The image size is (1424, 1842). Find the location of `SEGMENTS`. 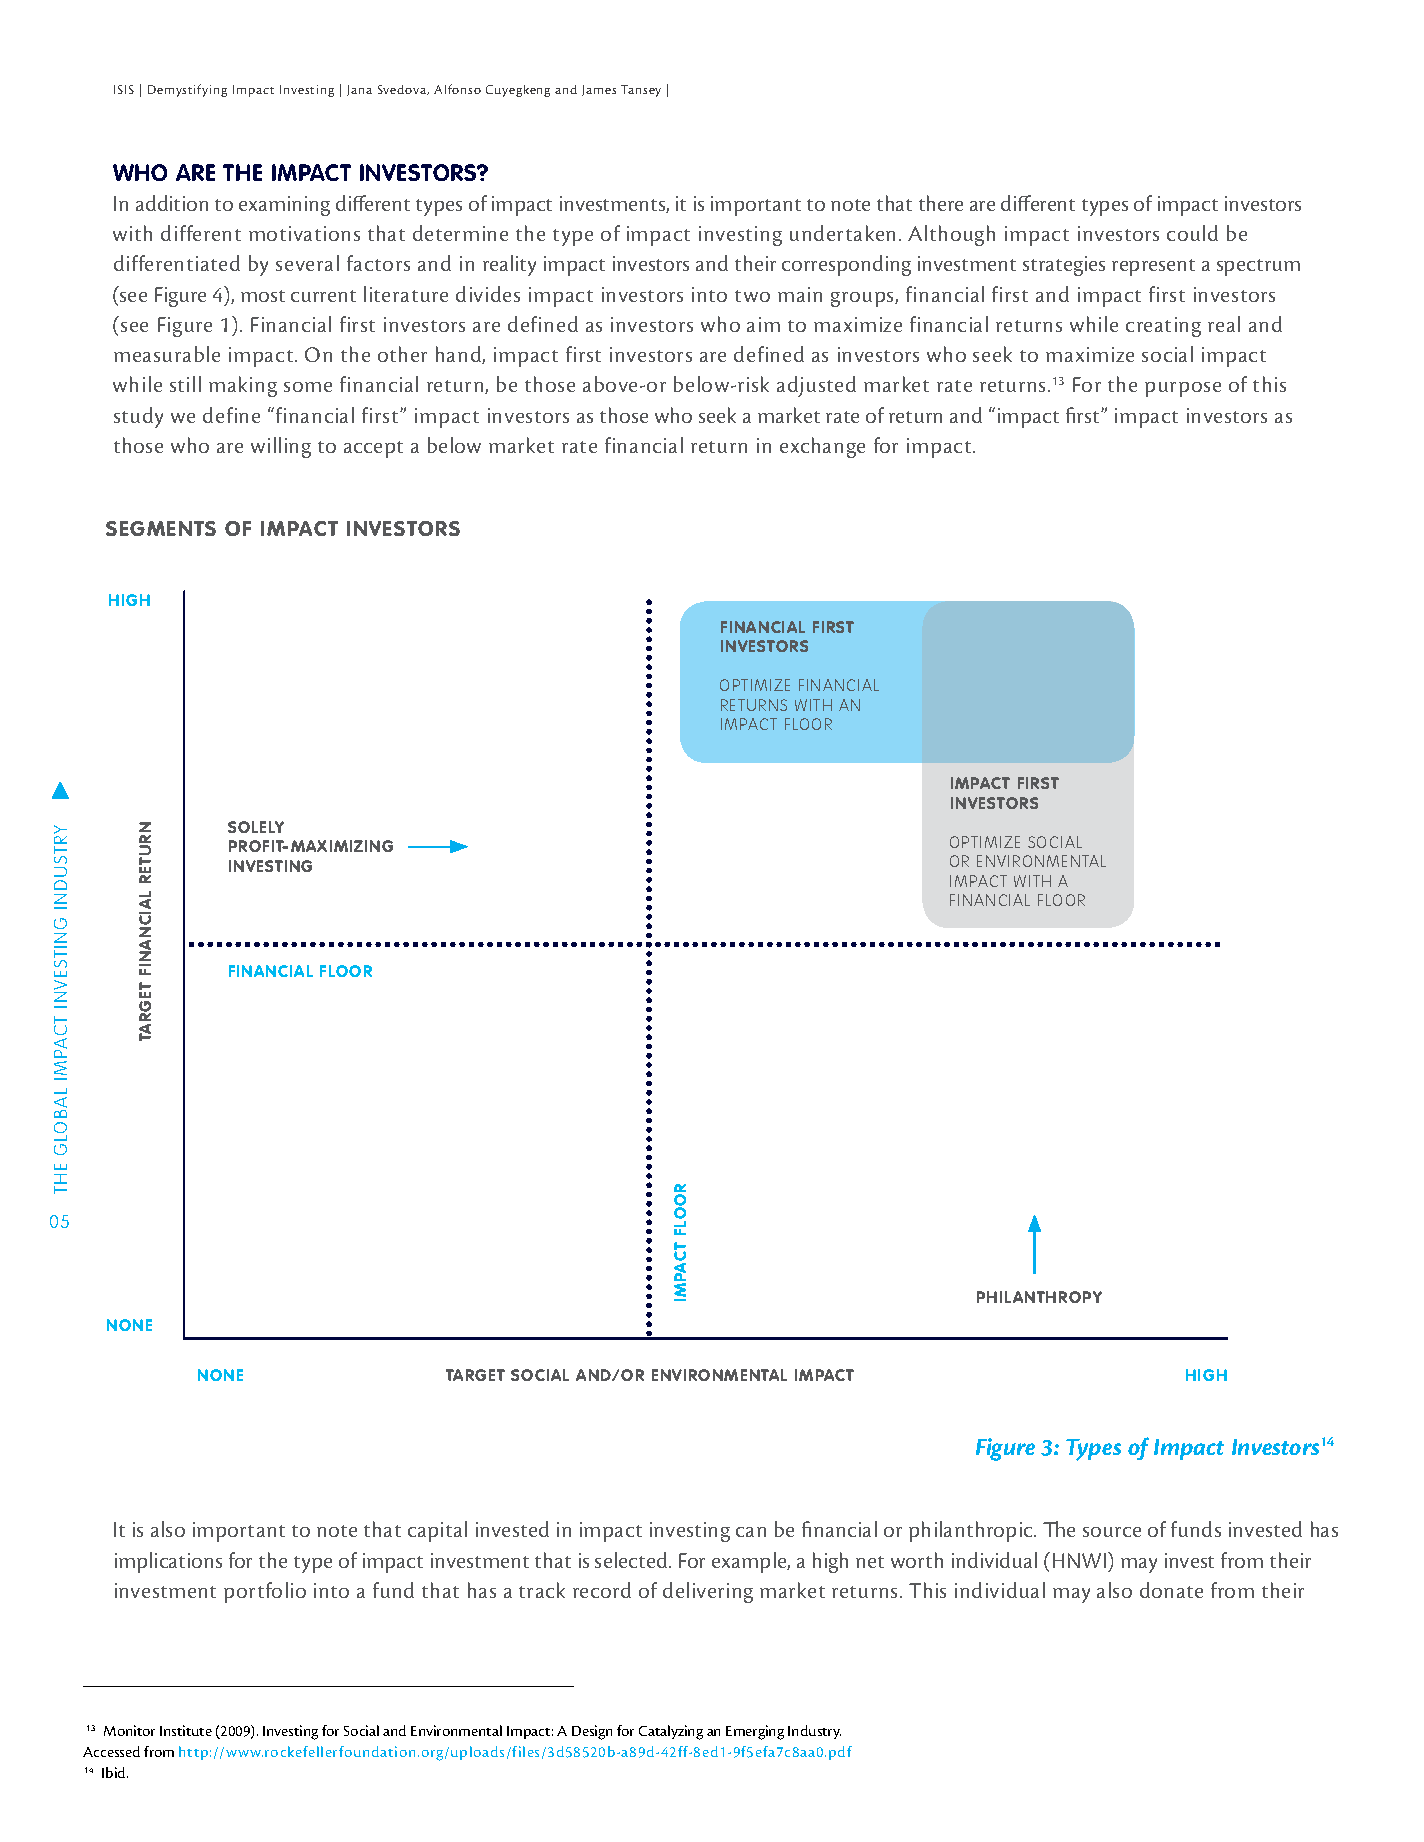

SEGMENTS is located at coordinates (161, 528).
